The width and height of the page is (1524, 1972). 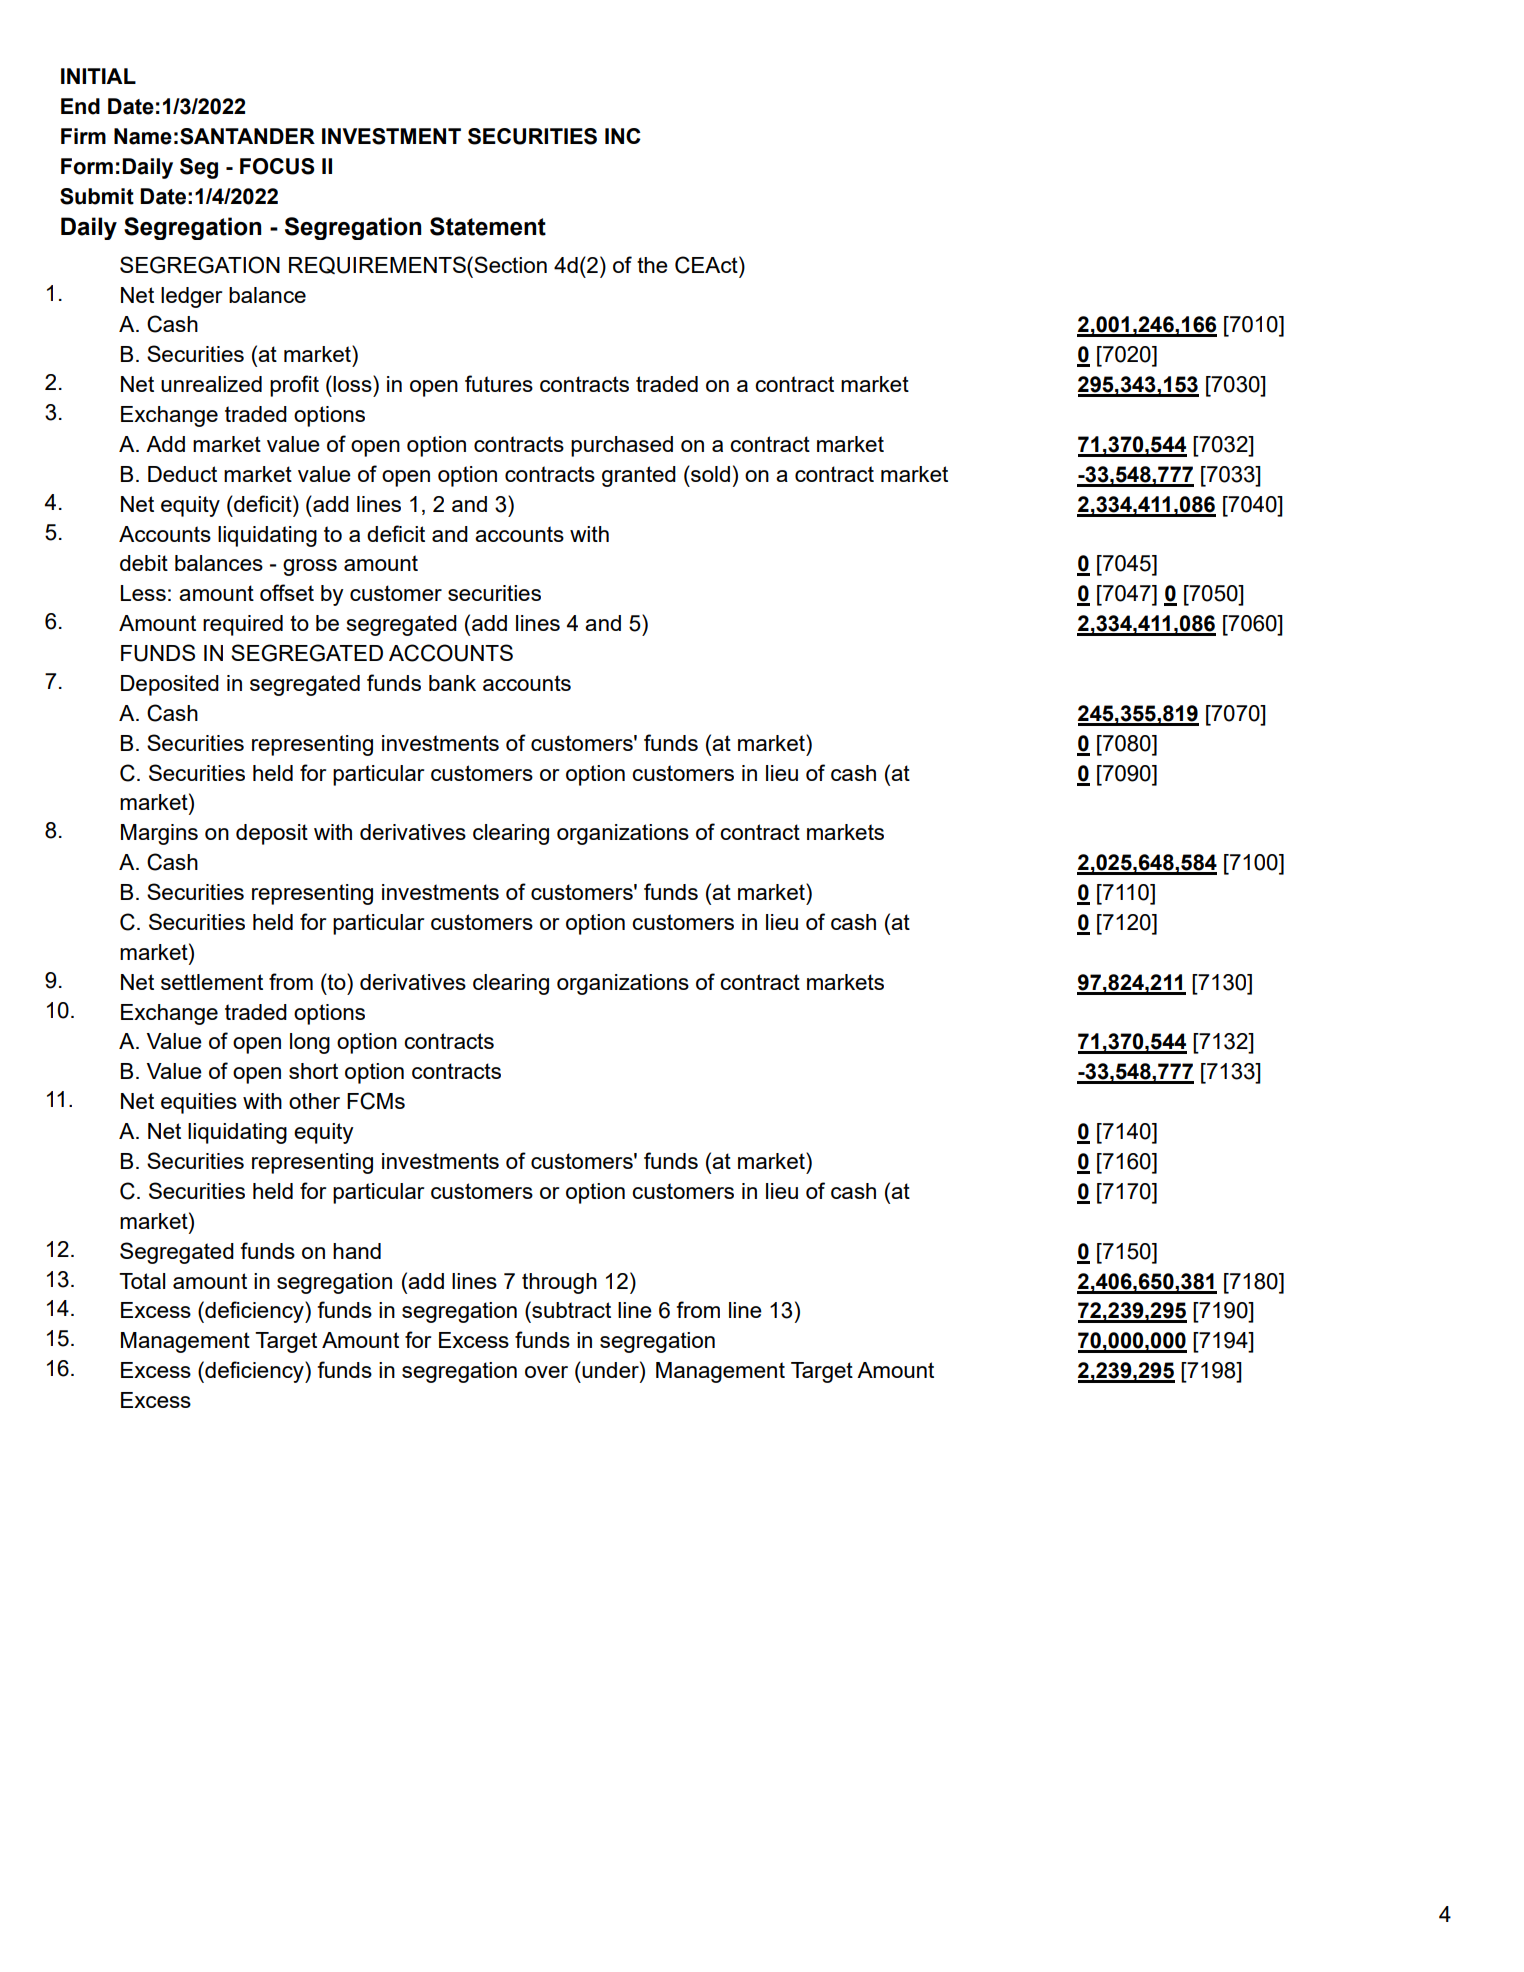 I want to click on INC, so click(x=623, y=136).
